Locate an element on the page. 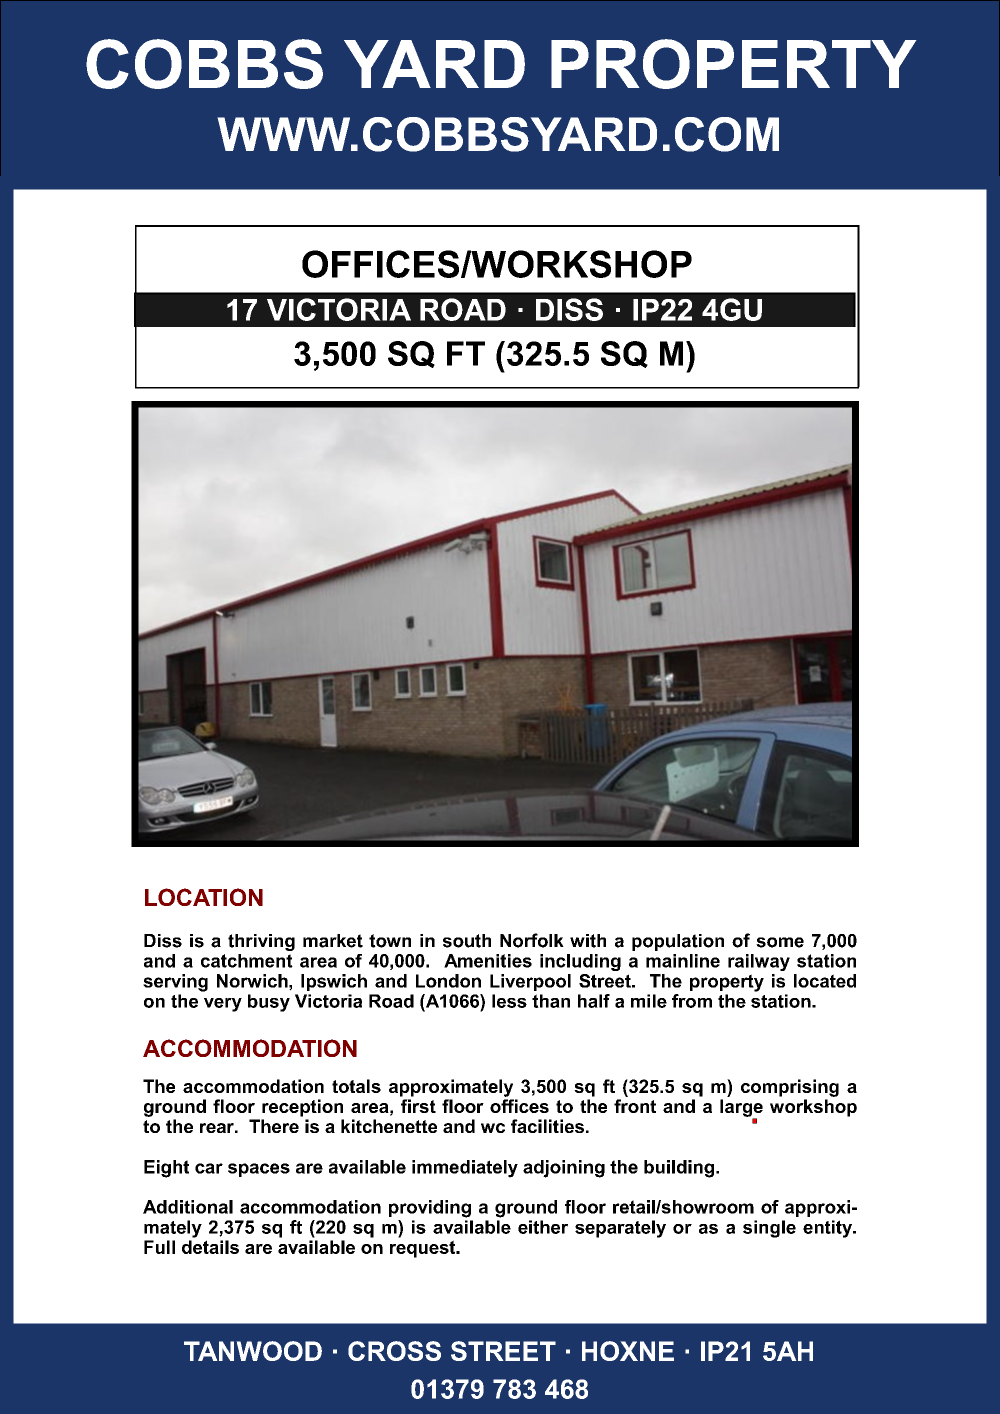 This page has height=1414, width=1000. some is located at coordinates (780, 942).
